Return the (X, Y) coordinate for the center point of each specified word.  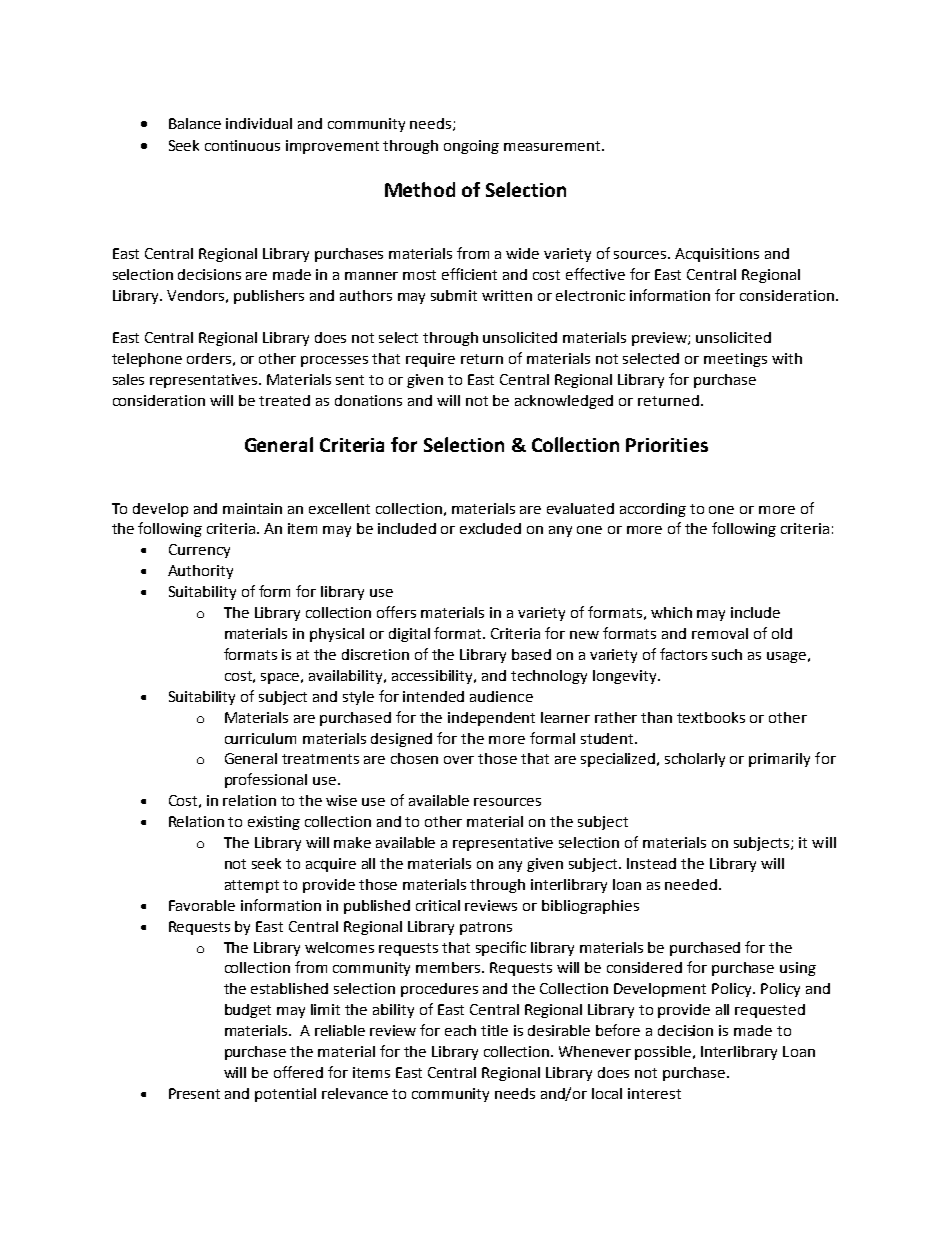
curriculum (260, 738)
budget (248, 1011)
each (460, 1030)
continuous (242, 145)
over (459, 760)
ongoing (471, 147)
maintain (252, 508)
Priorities (667, 445)
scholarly (695, 760)
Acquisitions (717, 255)
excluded (490, 528)
